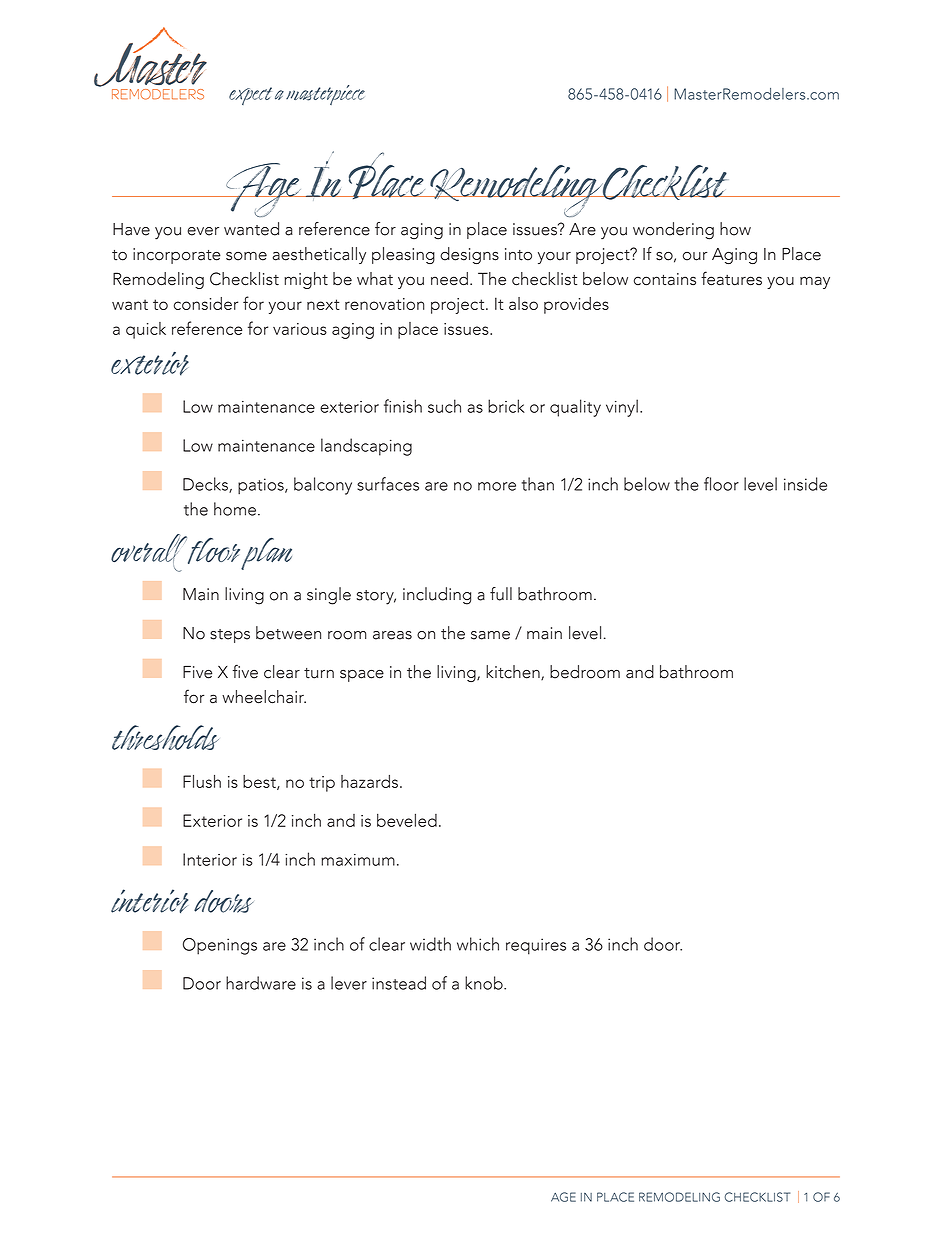 This screenshot has height=1233, width=952. What do you see at coordinates (735, 229) in the screenshot?
I see `how` at bounding box center [735, 229].
